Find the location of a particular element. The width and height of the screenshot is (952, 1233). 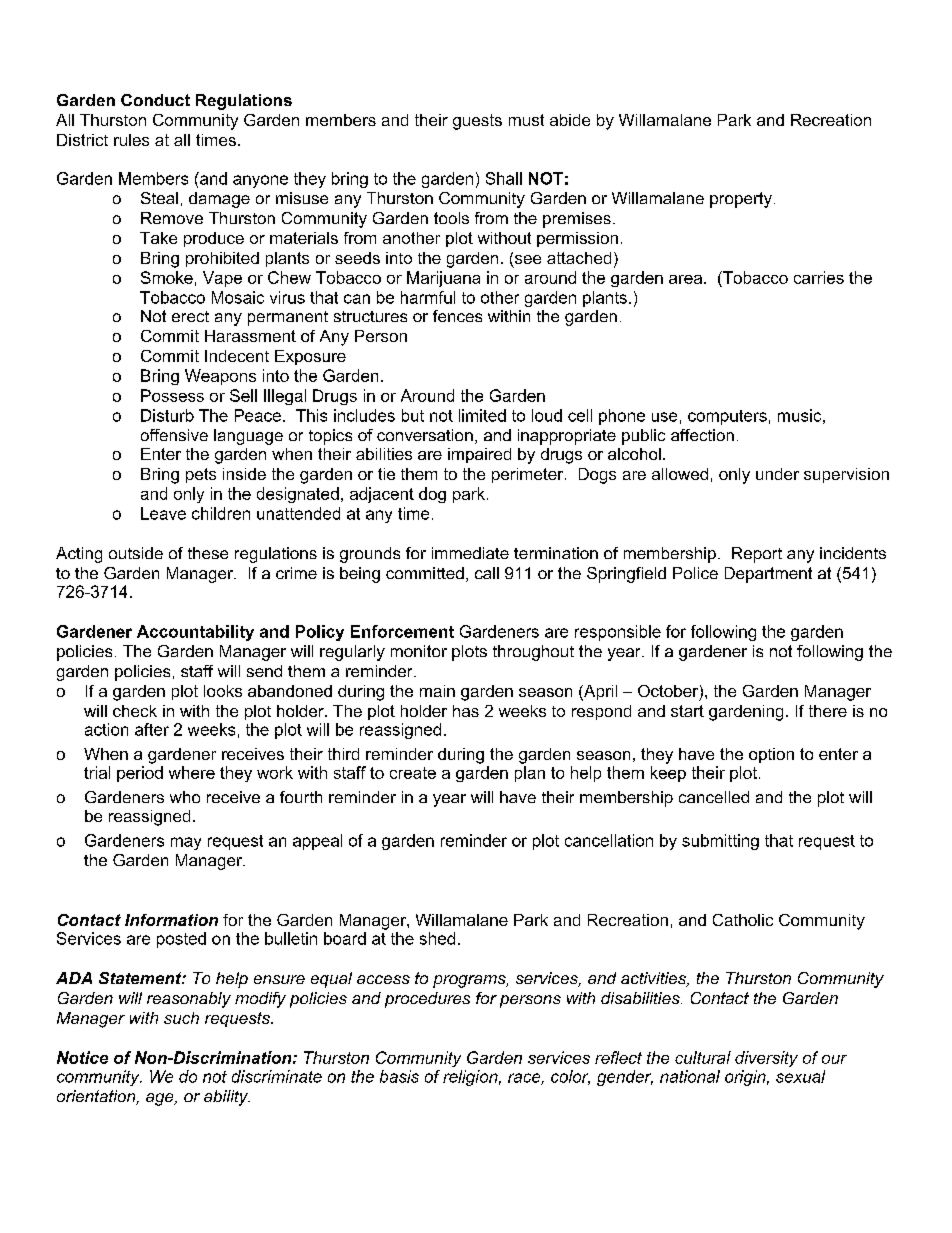

property is located at coordinates (741, 200).
